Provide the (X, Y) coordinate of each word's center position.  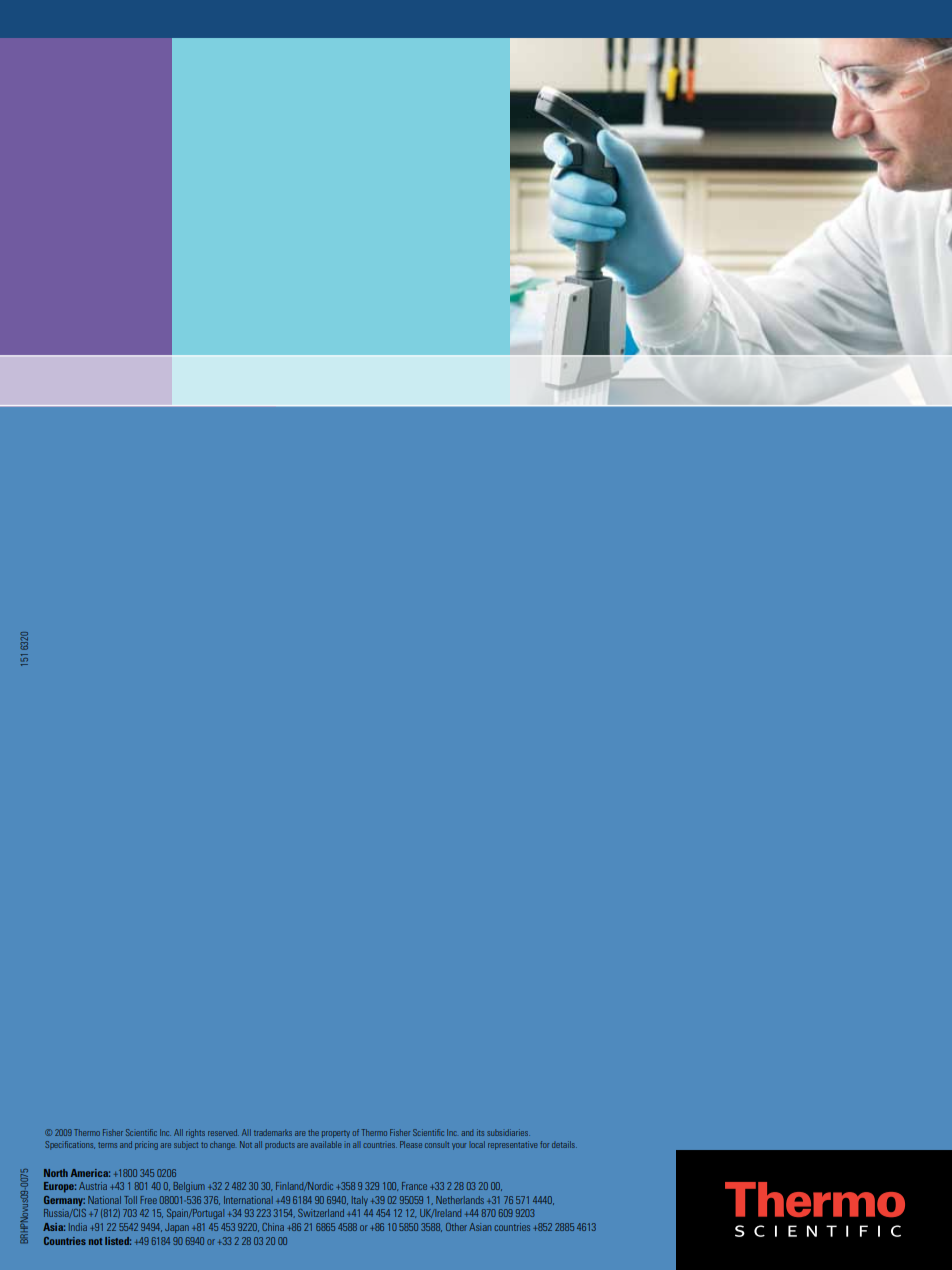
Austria (93, 1186)
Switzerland (321, 1213)
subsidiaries (508, 1132)
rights (195, 1133)
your (459, 1146)
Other (456, 1227)
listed (118, 1241)
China (273, 1227)
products (280, 1145)
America (90, 1173)
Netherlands (460, 1200)
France (414, 1186)
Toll (130, 1200)
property (336, 1134)
